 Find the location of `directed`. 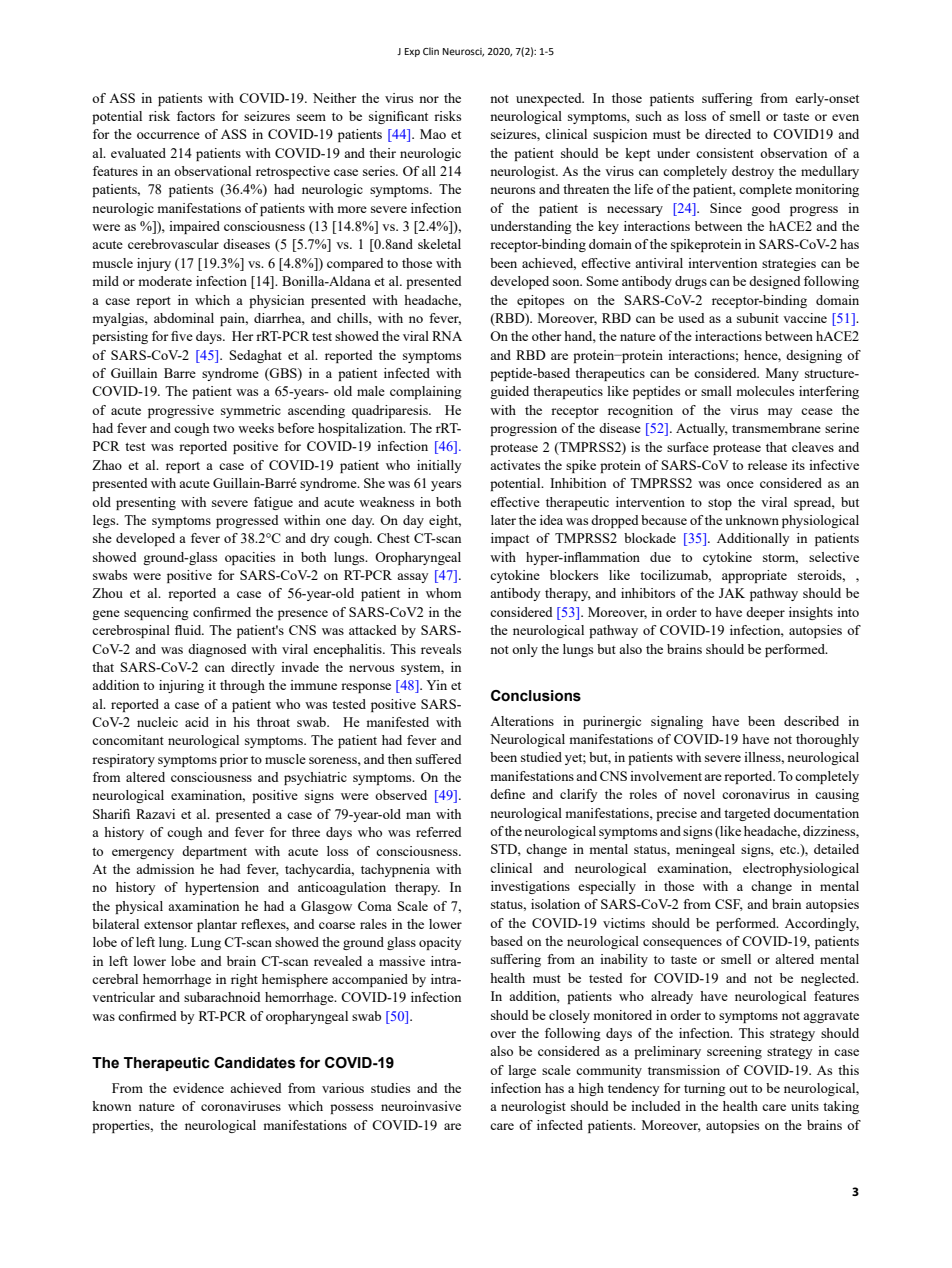

directed is located at coordinates (728, 134).
